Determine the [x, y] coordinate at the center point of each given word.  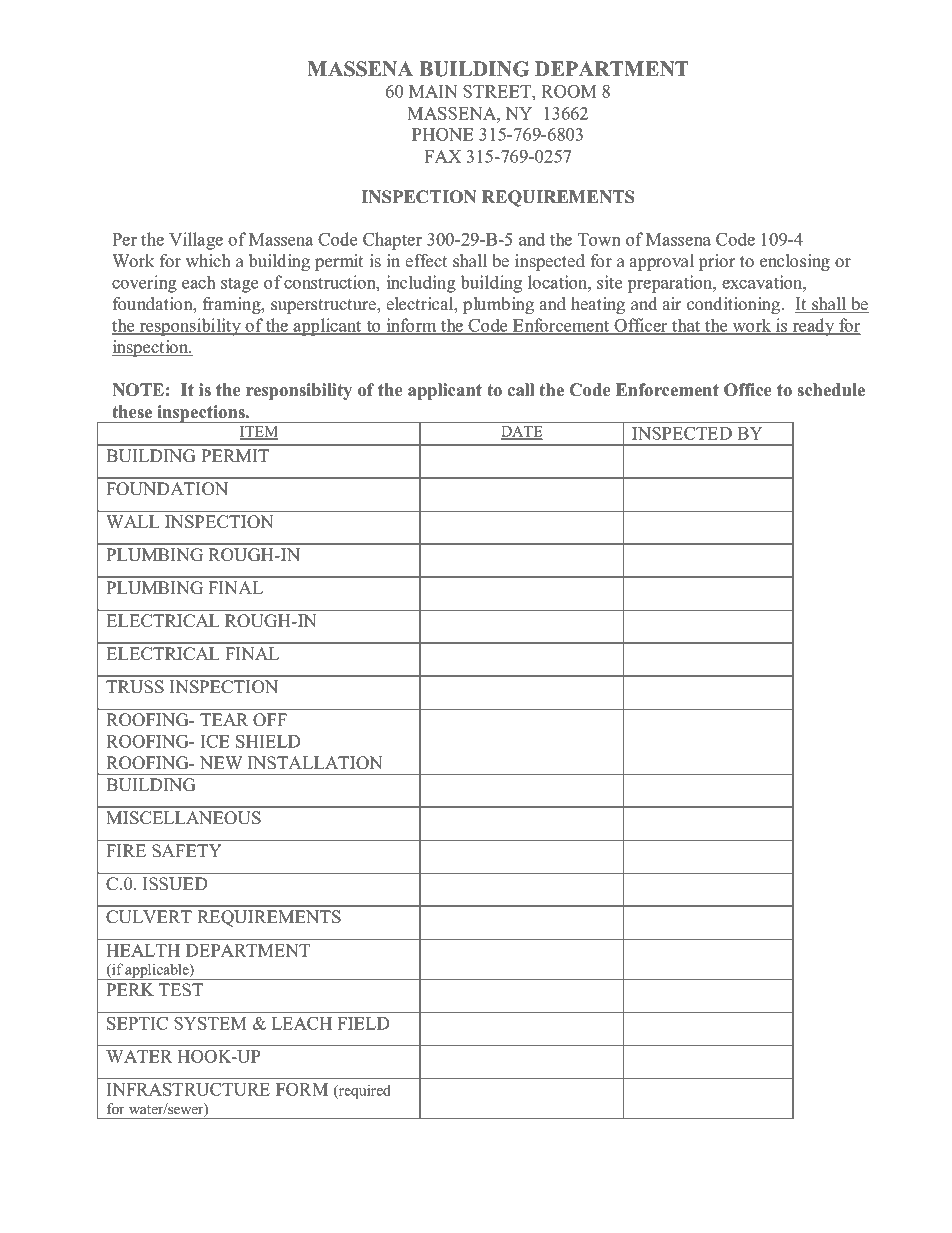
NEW [221, 762]
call [520, 390]
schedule [831, 390]
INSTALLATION [315, 763]
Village [196, 241]
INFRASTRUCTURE [188, 1089]
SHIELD [268, 741]
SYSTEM [210, 1023]
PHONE [443, 134]
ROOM [569, 91]
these [132, 412]
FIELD [363, 1023]
